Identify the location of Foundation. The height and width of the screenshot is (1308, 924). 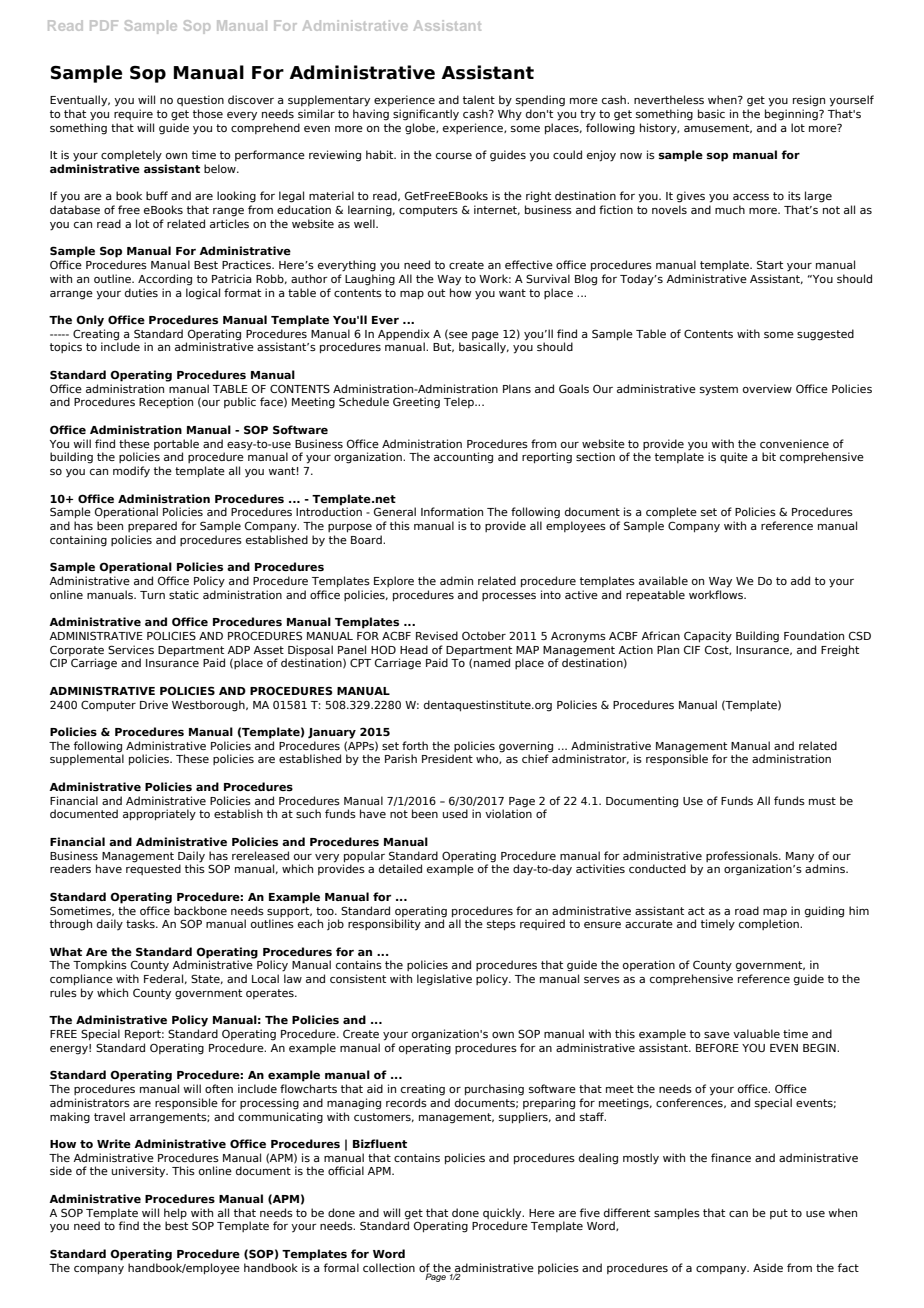
(814, 635).
